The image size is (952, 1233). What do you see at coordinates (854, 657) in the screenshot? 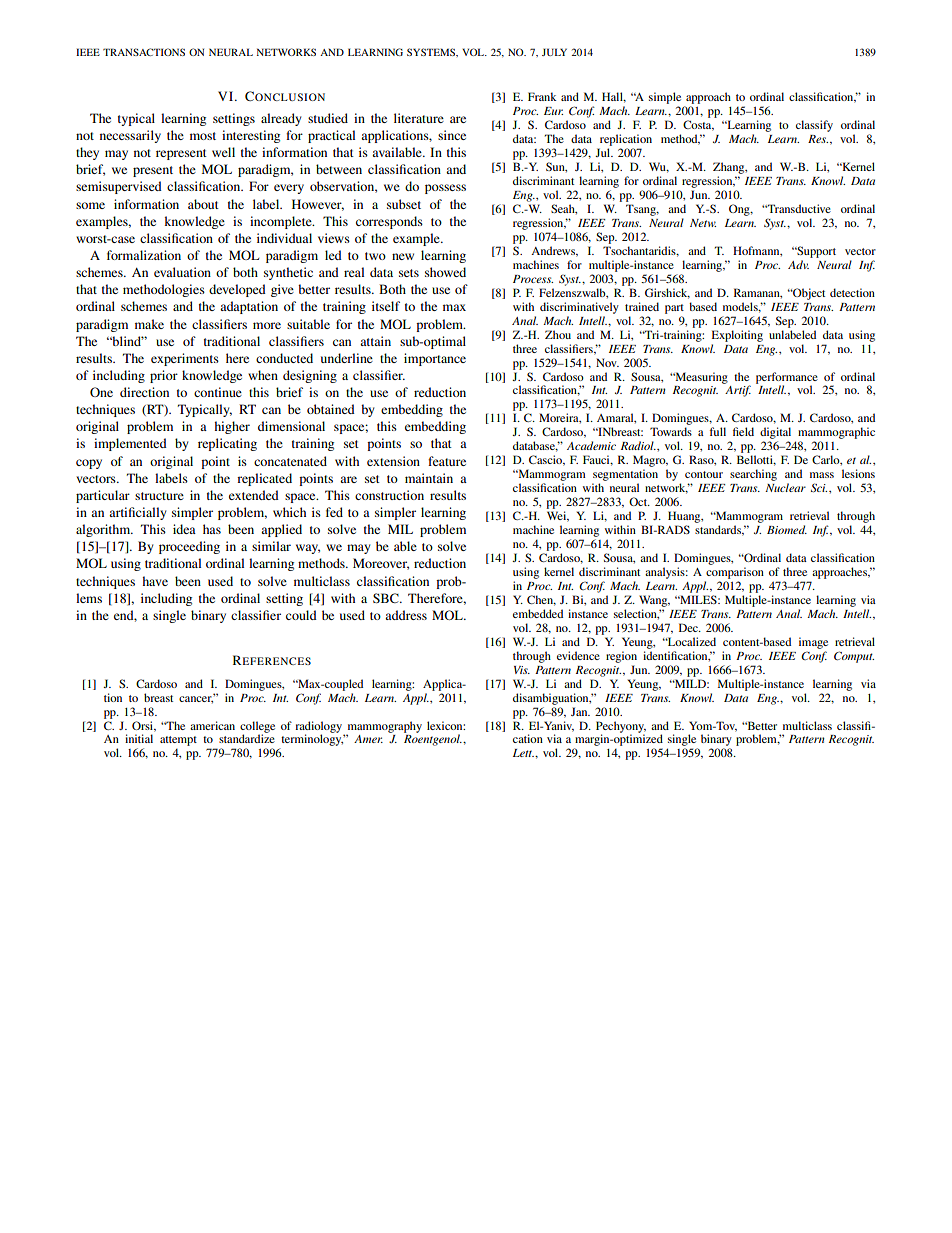
I see `Comput` at bounding box center [854, 657].
